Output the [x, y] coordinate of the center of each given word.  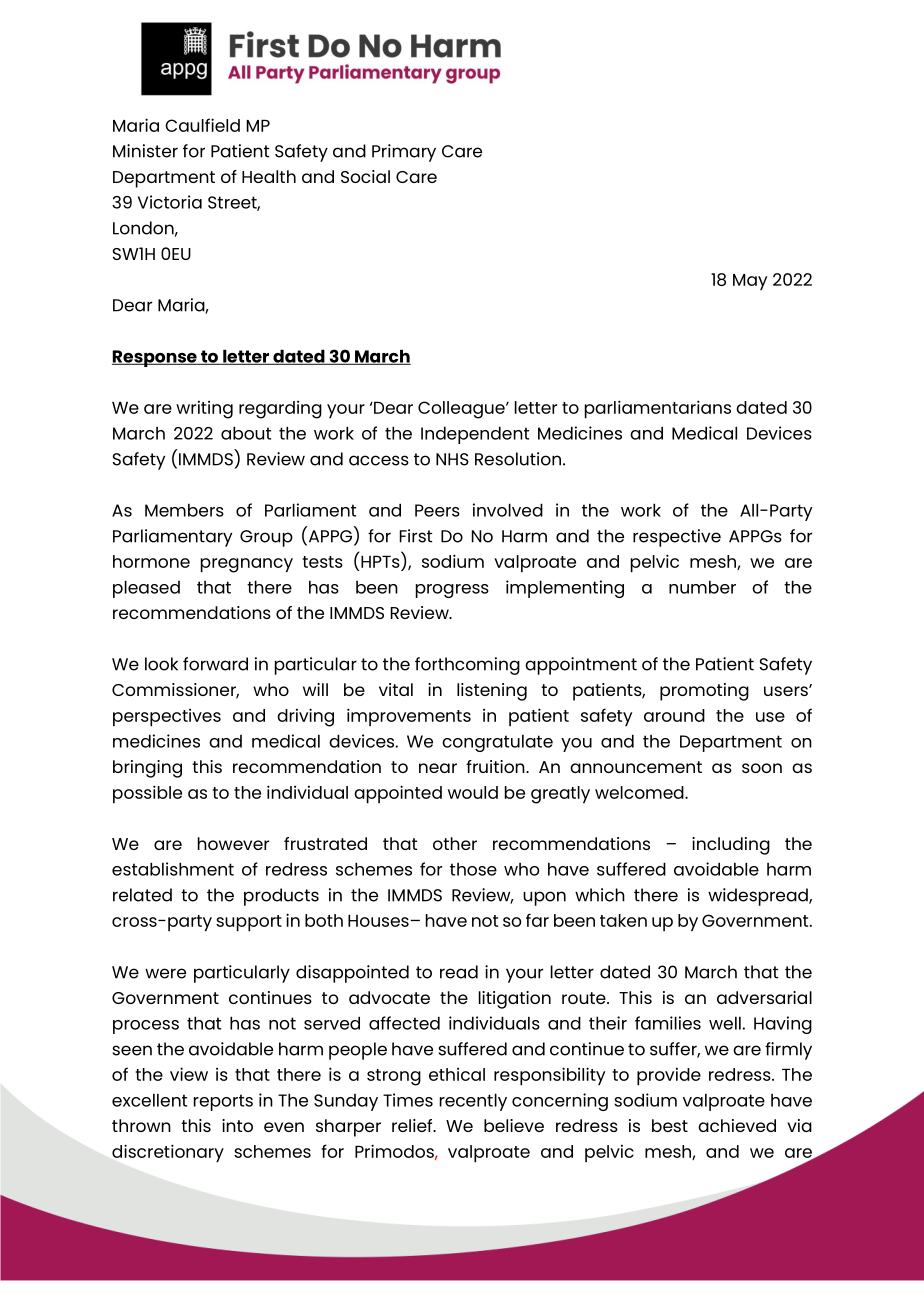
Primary [404, 153]
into [237, 1125]
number [702, 587]
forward [215, 664]
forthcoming [467, 666]
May [750, 282]
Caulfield [202, 125]
